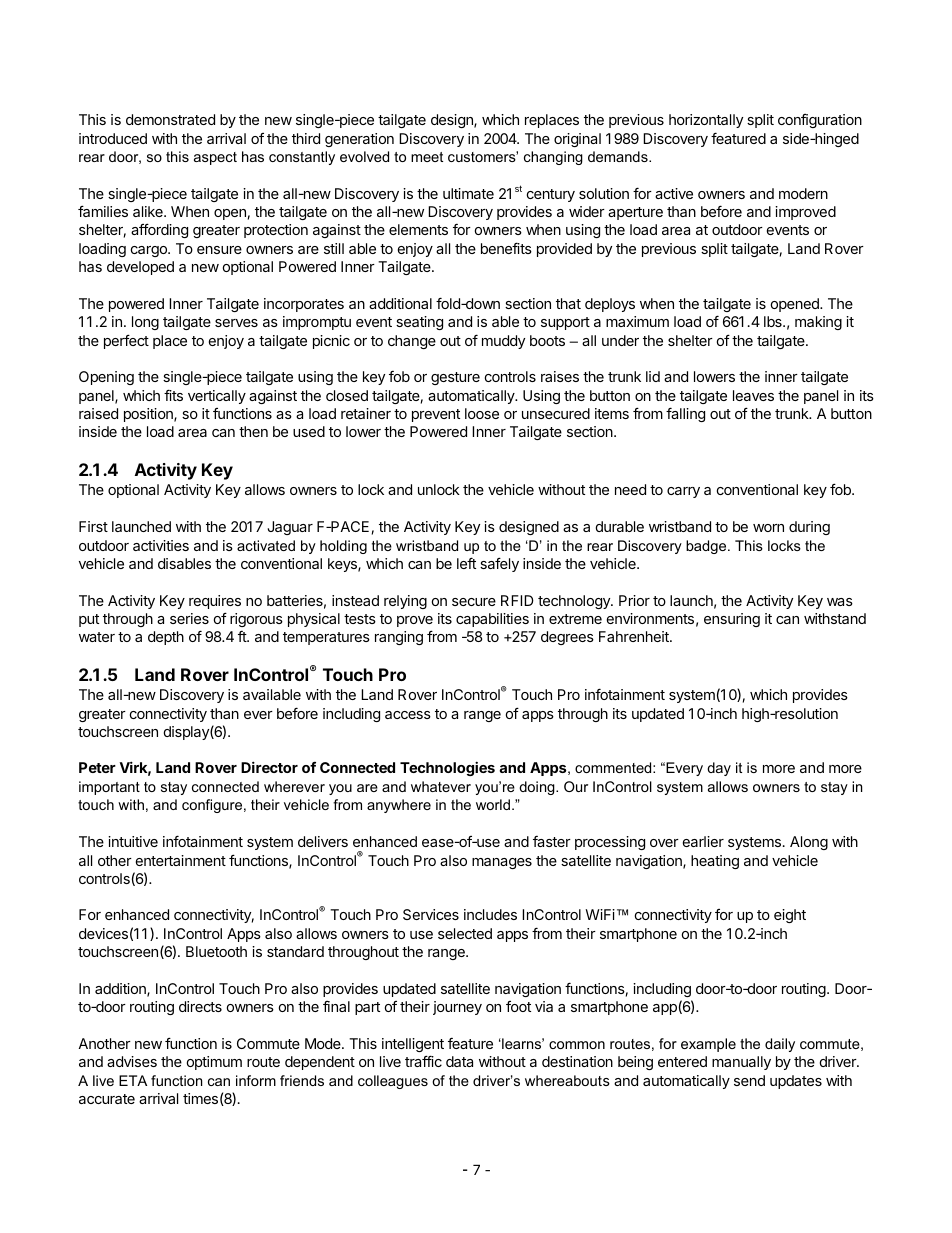  Describe the element at coordinates (741, 1063) in the image. I see `manually` at that location.
